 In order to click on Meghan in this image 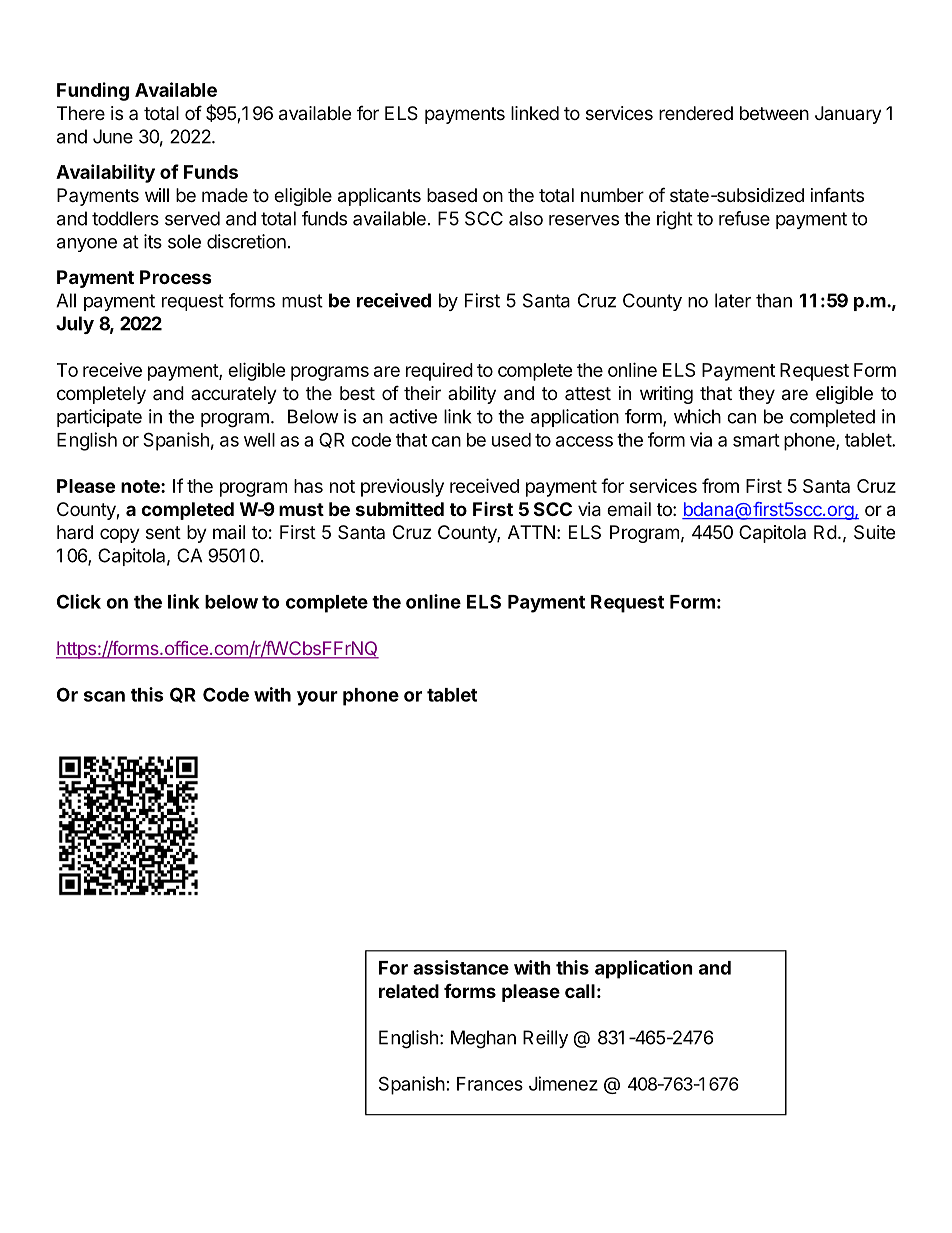, I will do `click(483, 1039)`.
